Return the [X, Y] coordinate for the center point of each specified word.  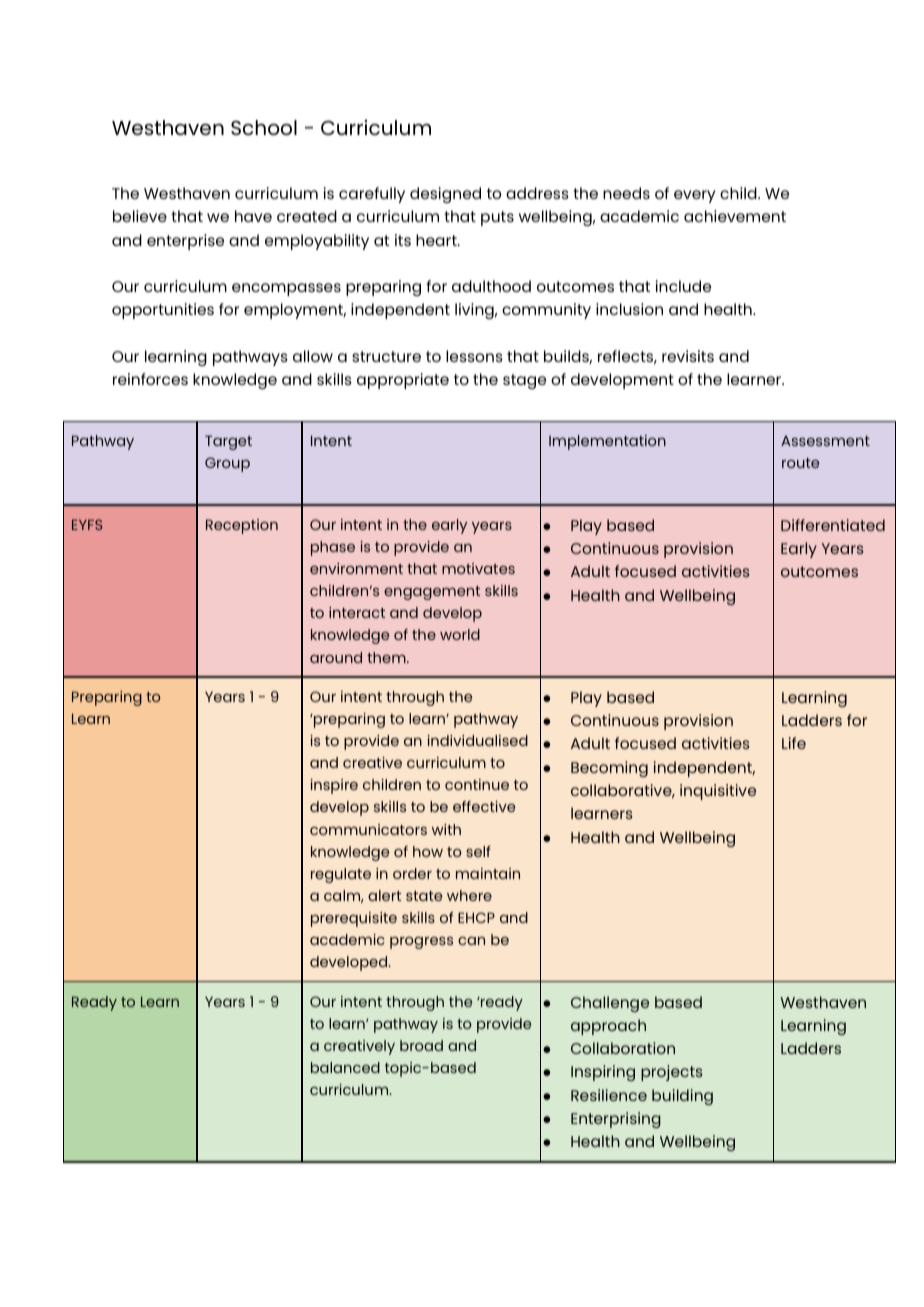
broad [421, 1045]
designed [445, 195]
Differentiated [833, 525]
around [336, 657]
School [264, 127]
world [460, 634]
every [694, 196]
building [682, 1097]
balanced [345, 1067]
